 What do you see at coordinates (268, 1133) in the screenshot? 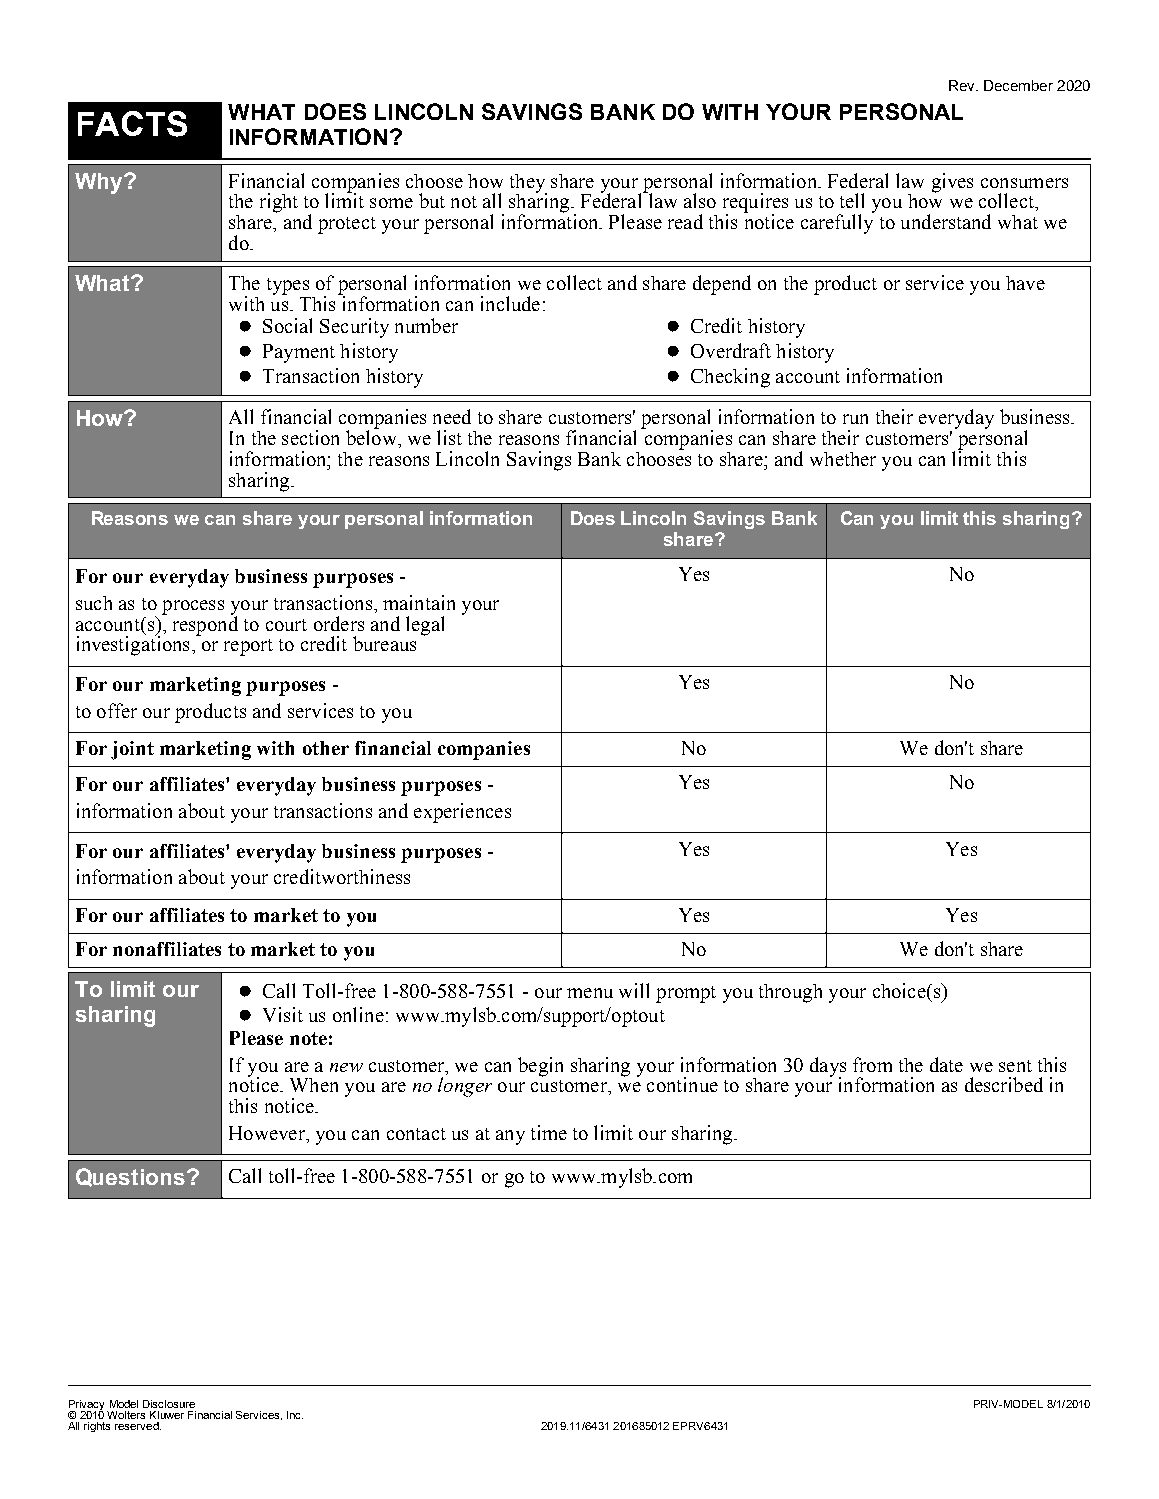
I see `However` at bounding box center [268, 1133].
